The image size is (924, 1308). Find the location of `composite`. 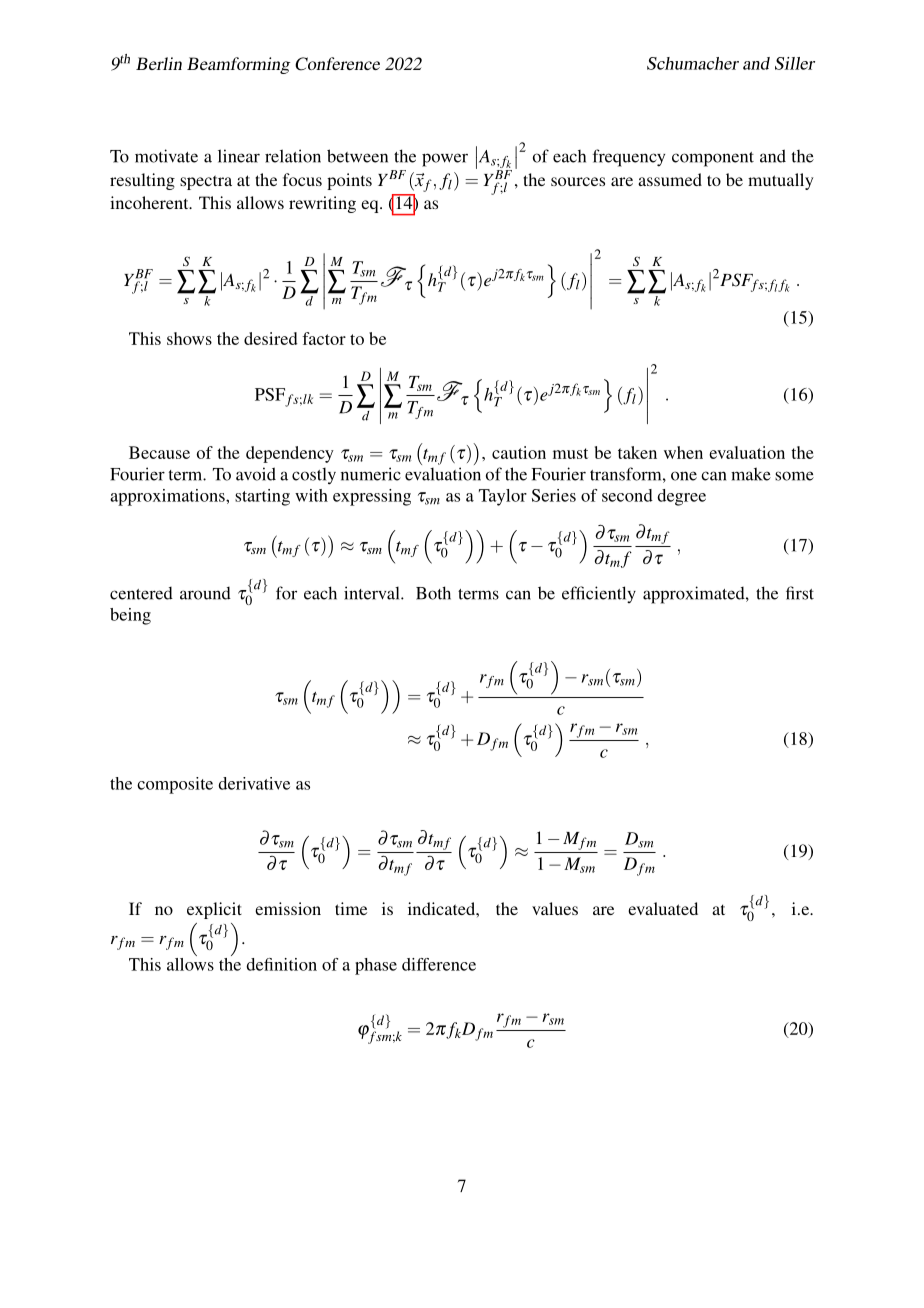

composite is located at coordinates (175, 785).
